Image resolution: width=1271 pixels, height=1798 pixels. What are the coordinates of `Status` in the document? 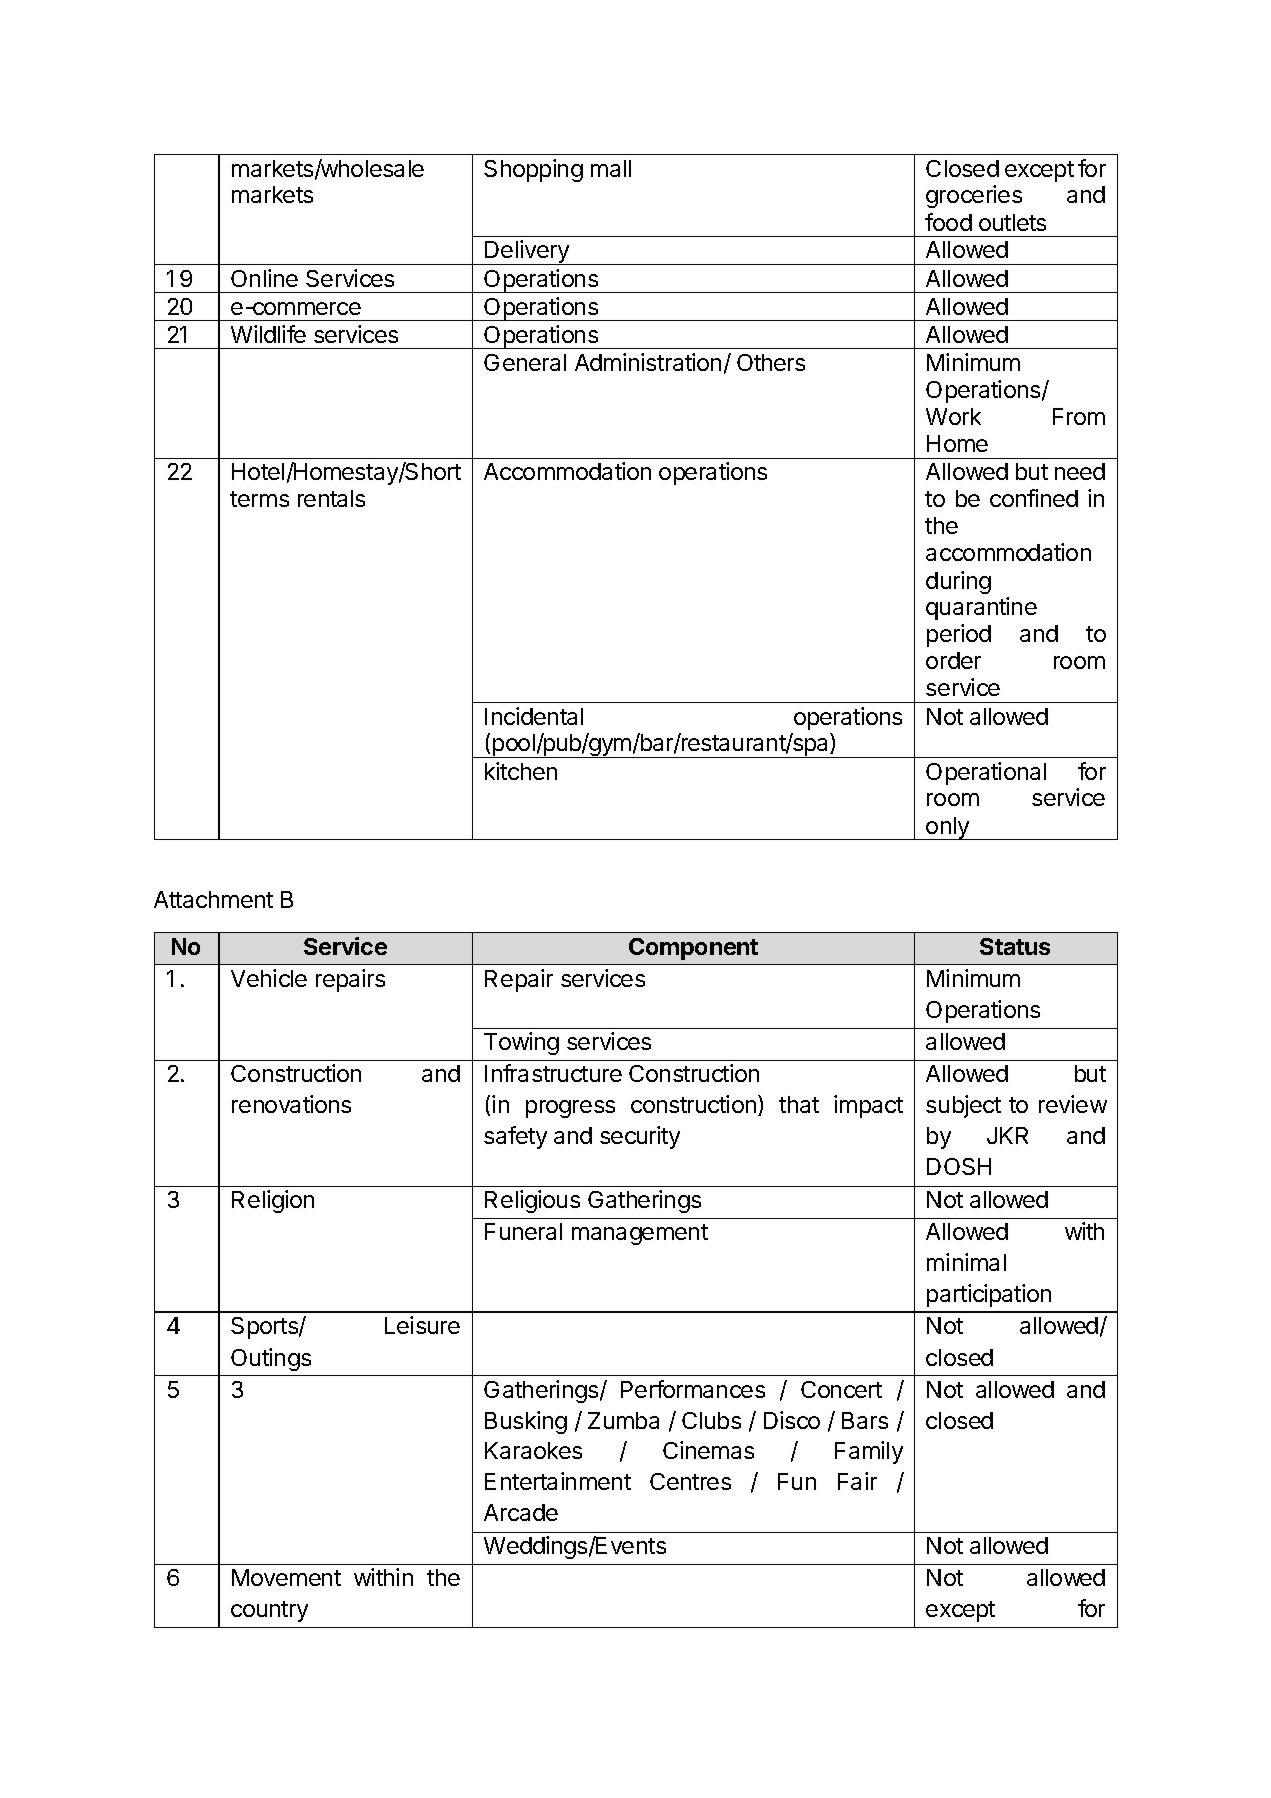 It's located at (1015, 946).
